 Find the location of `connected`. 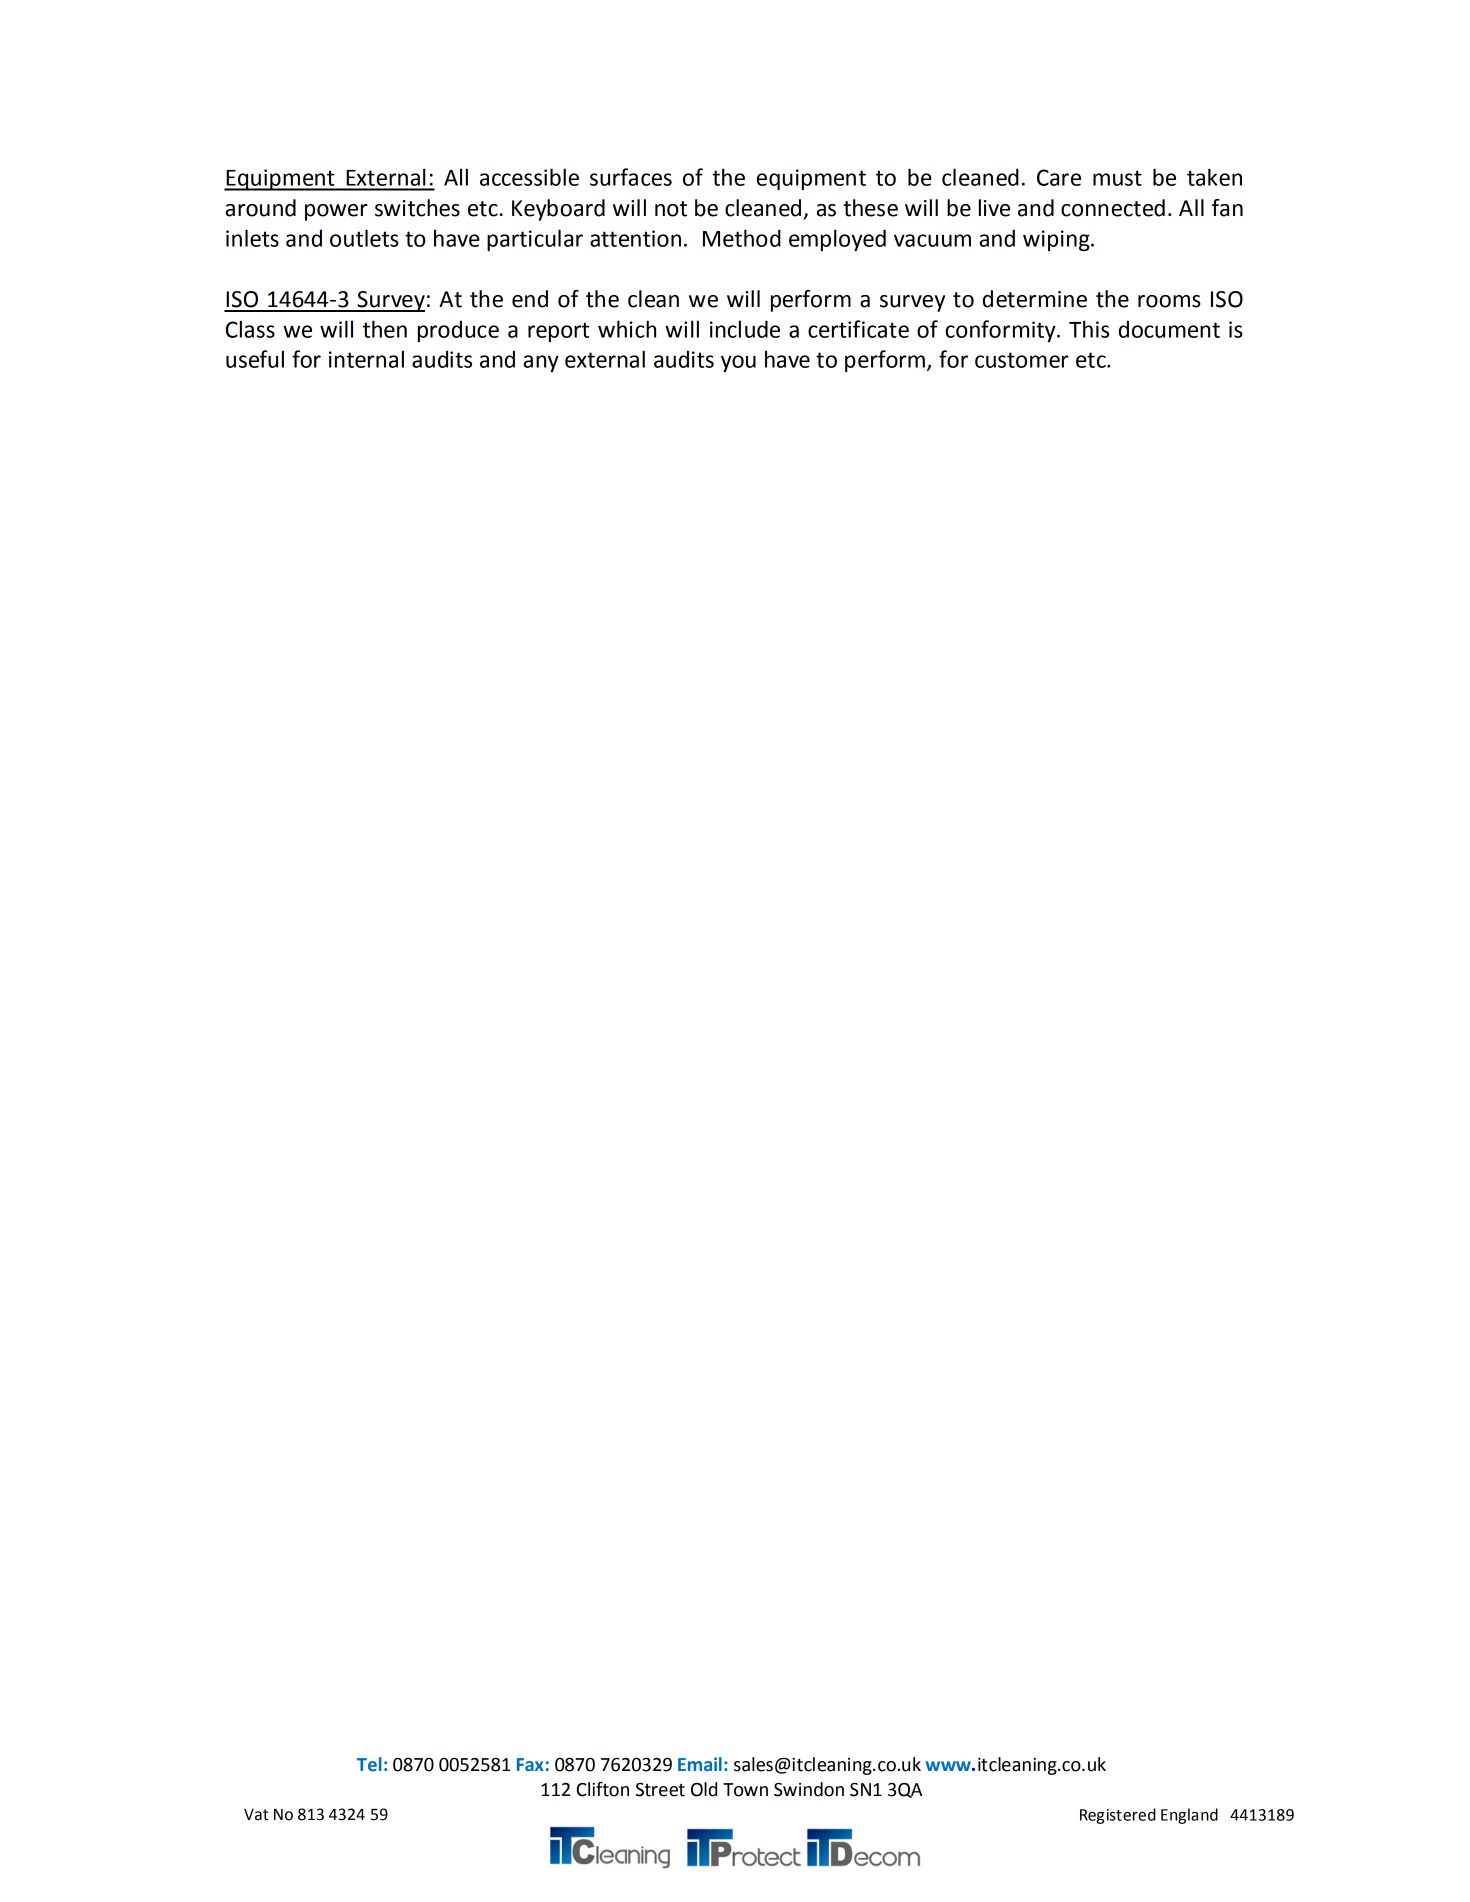

connected is located at coordinates (1113, 208).
